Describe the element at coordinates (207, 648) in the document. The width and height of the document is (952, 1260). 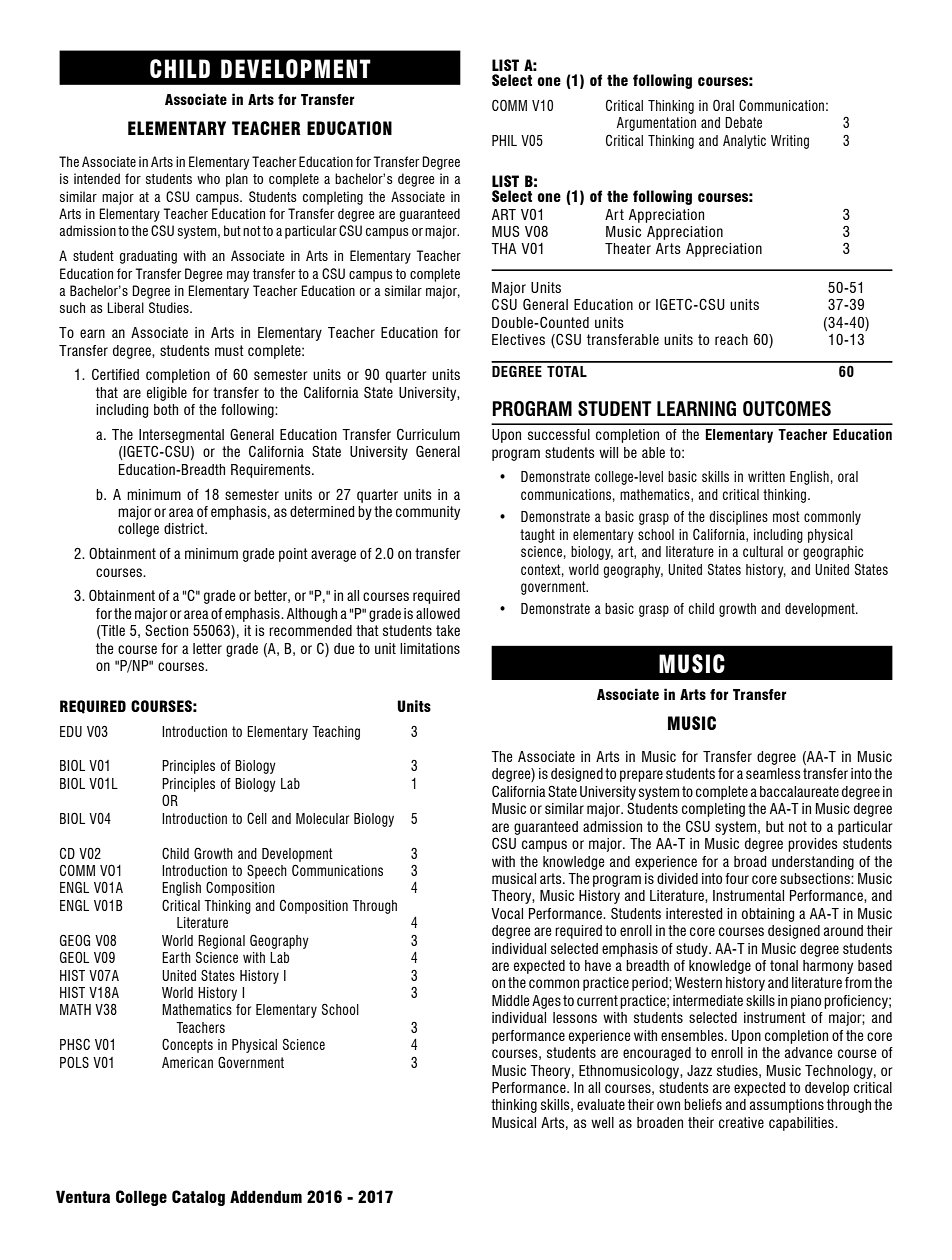
I see `letter` at that location.
